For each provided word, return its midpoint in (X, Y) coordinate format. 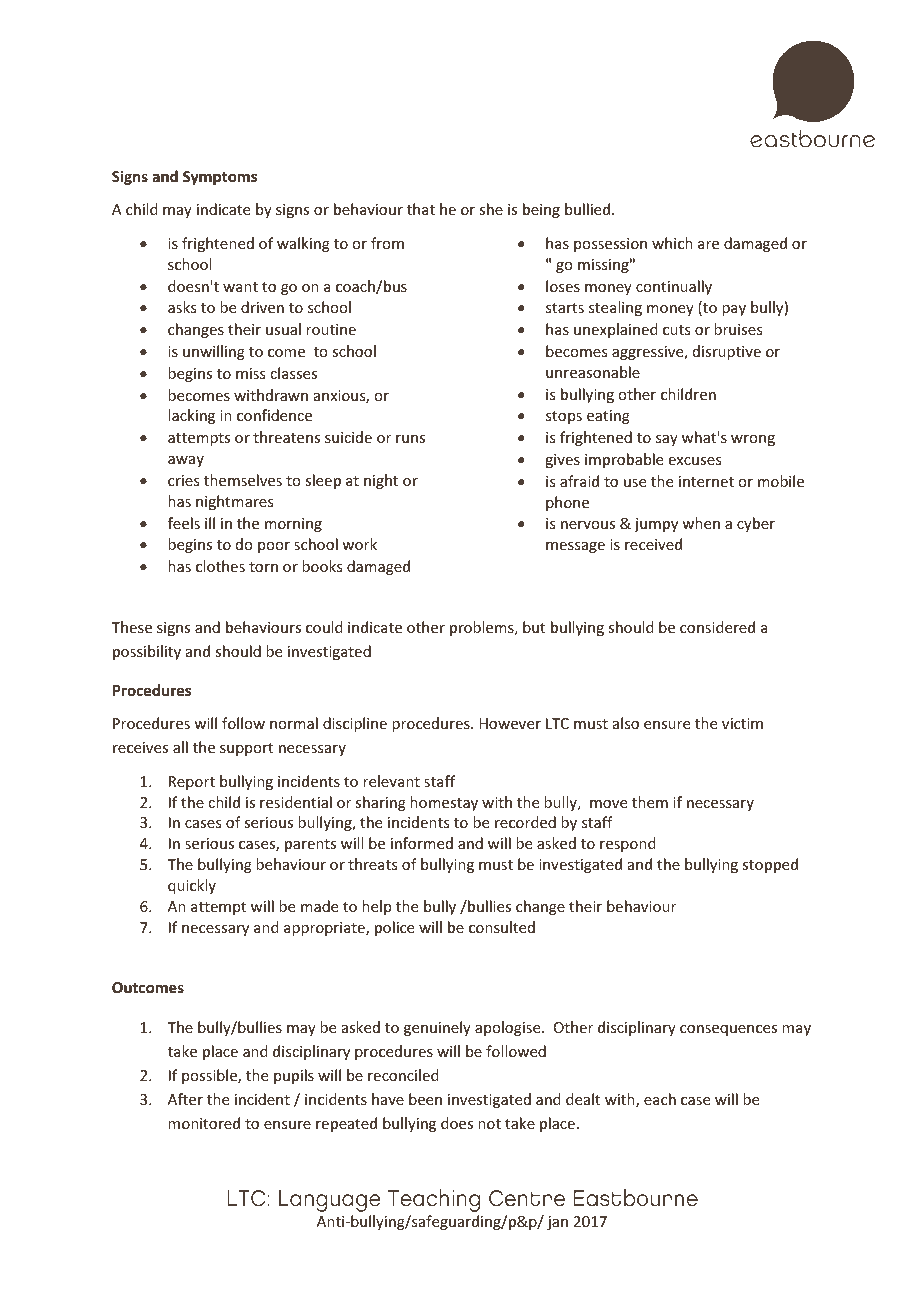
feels (184, 523)
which (672, 243)
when (701, 523)
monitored (204, 1123)
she (491, 209)
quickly (192, 886)
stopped (770, 865)
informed (422, 843)
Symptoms (220, 178)
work (359, 544)
